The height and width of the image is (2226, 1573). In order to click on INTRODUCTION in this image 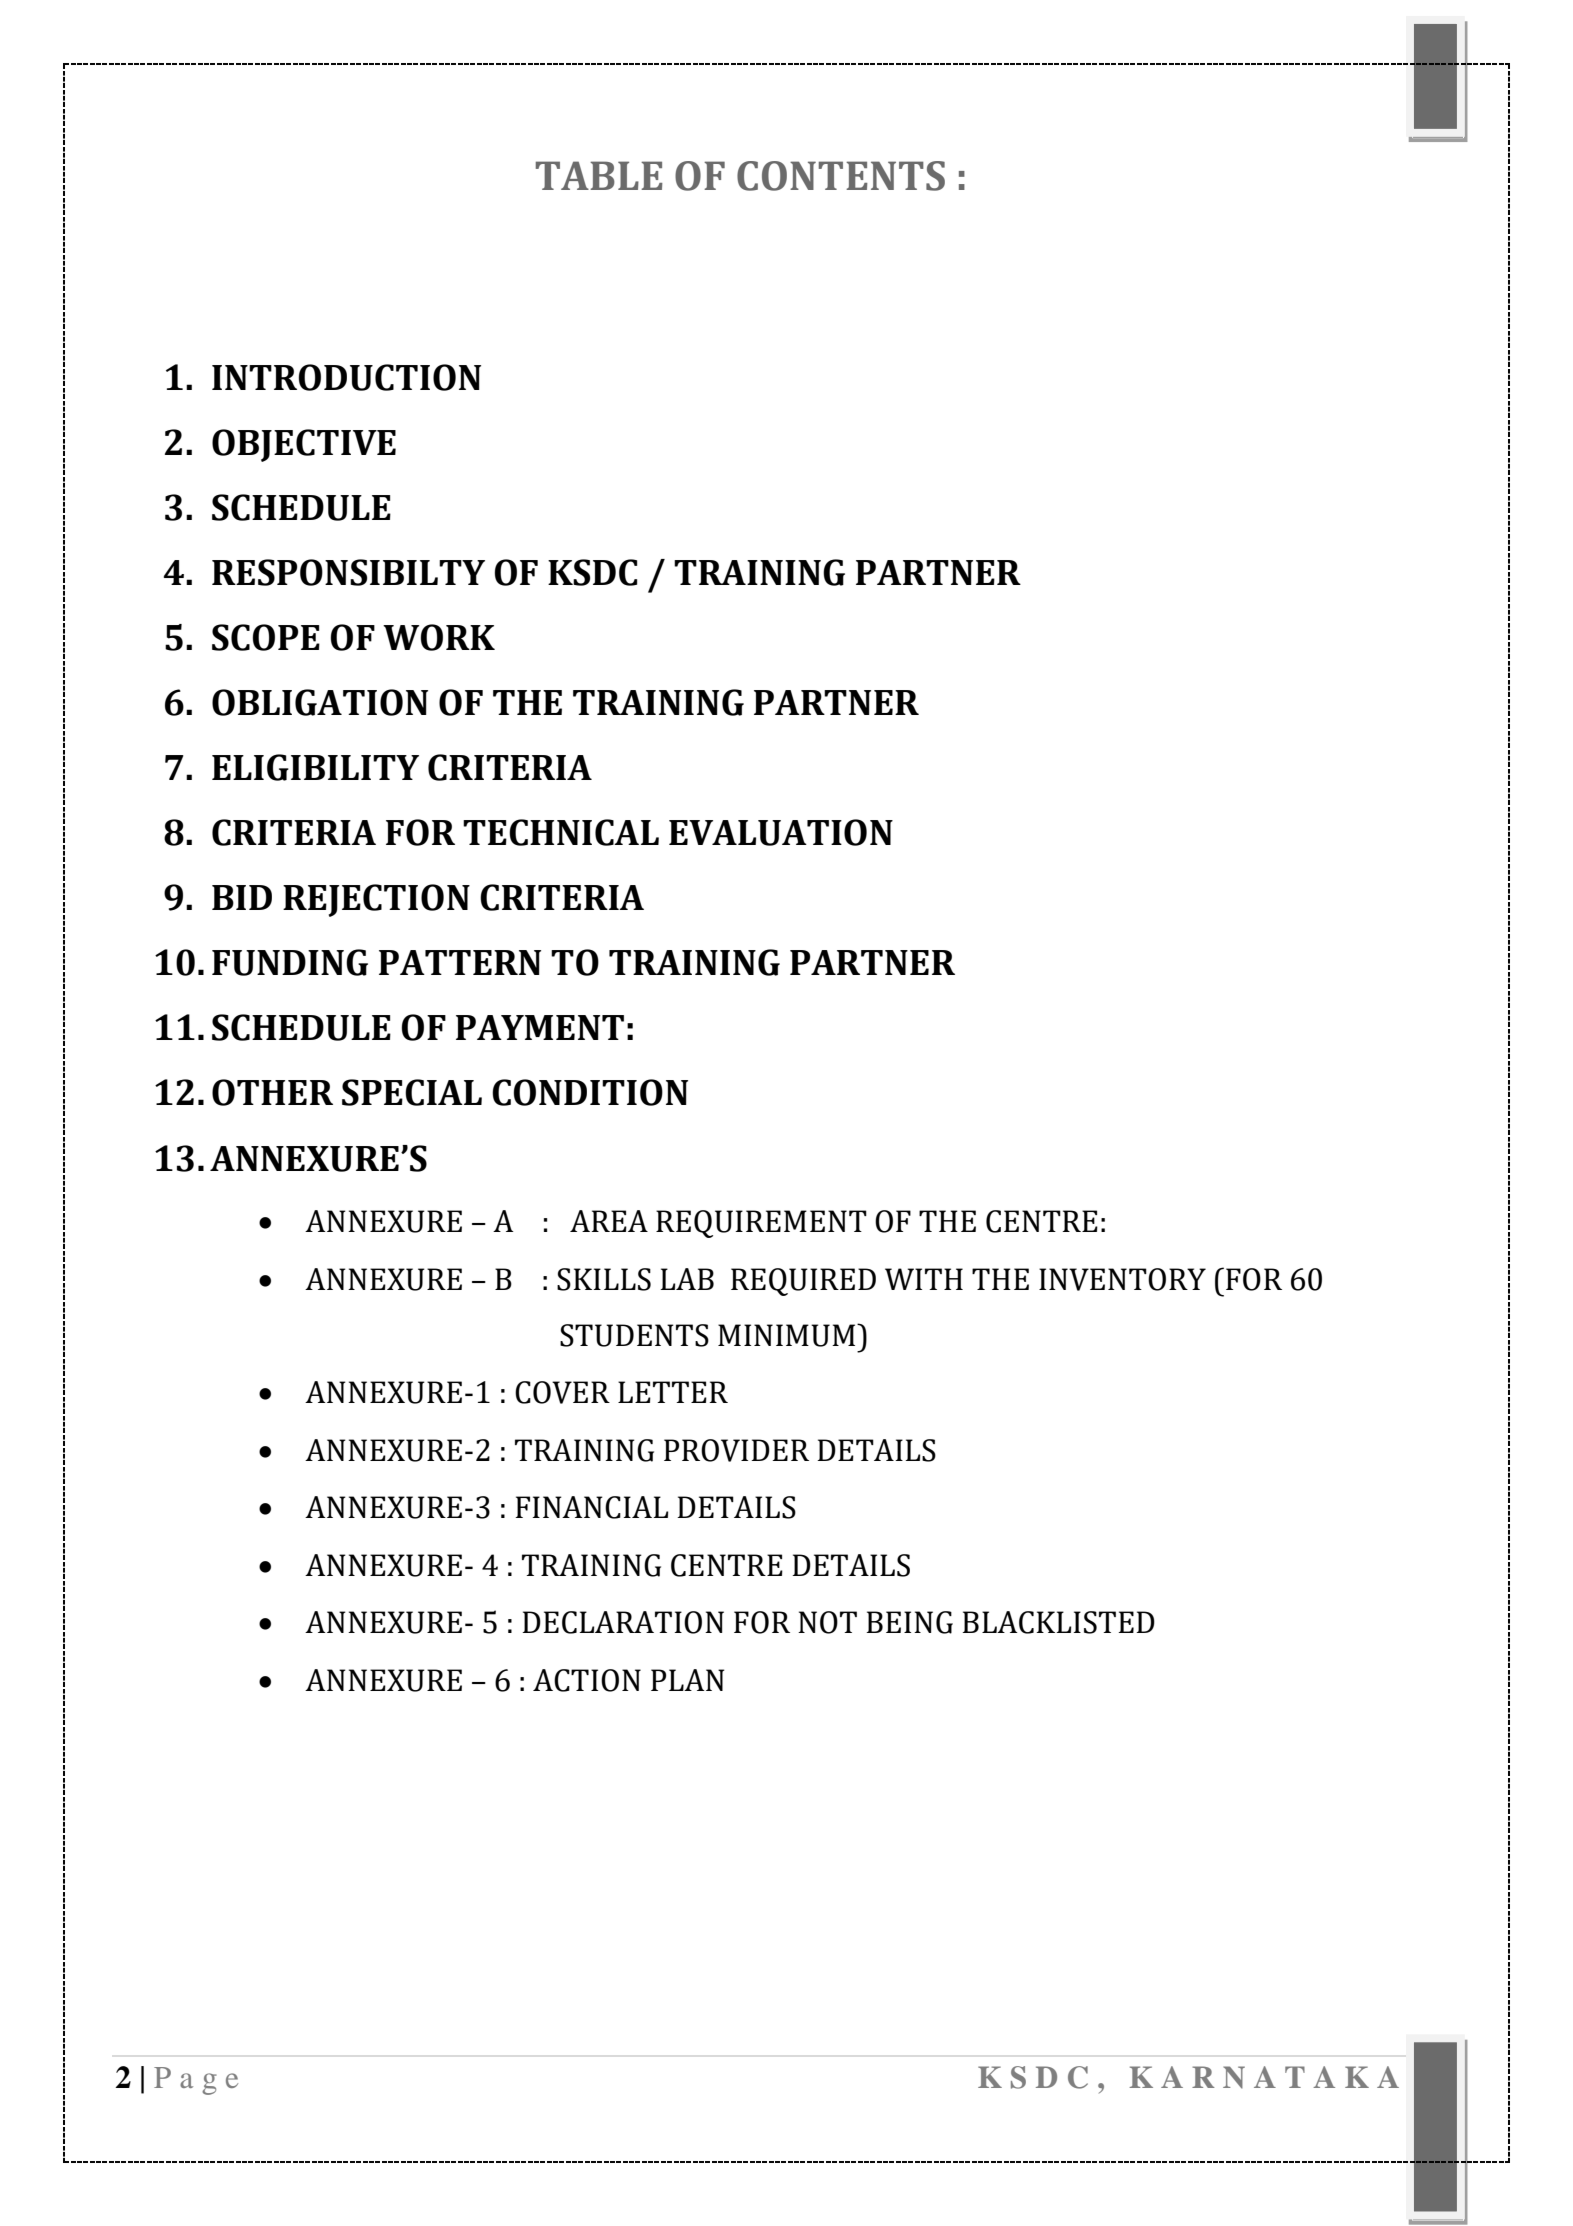, I will do `click(346, 377)`.
